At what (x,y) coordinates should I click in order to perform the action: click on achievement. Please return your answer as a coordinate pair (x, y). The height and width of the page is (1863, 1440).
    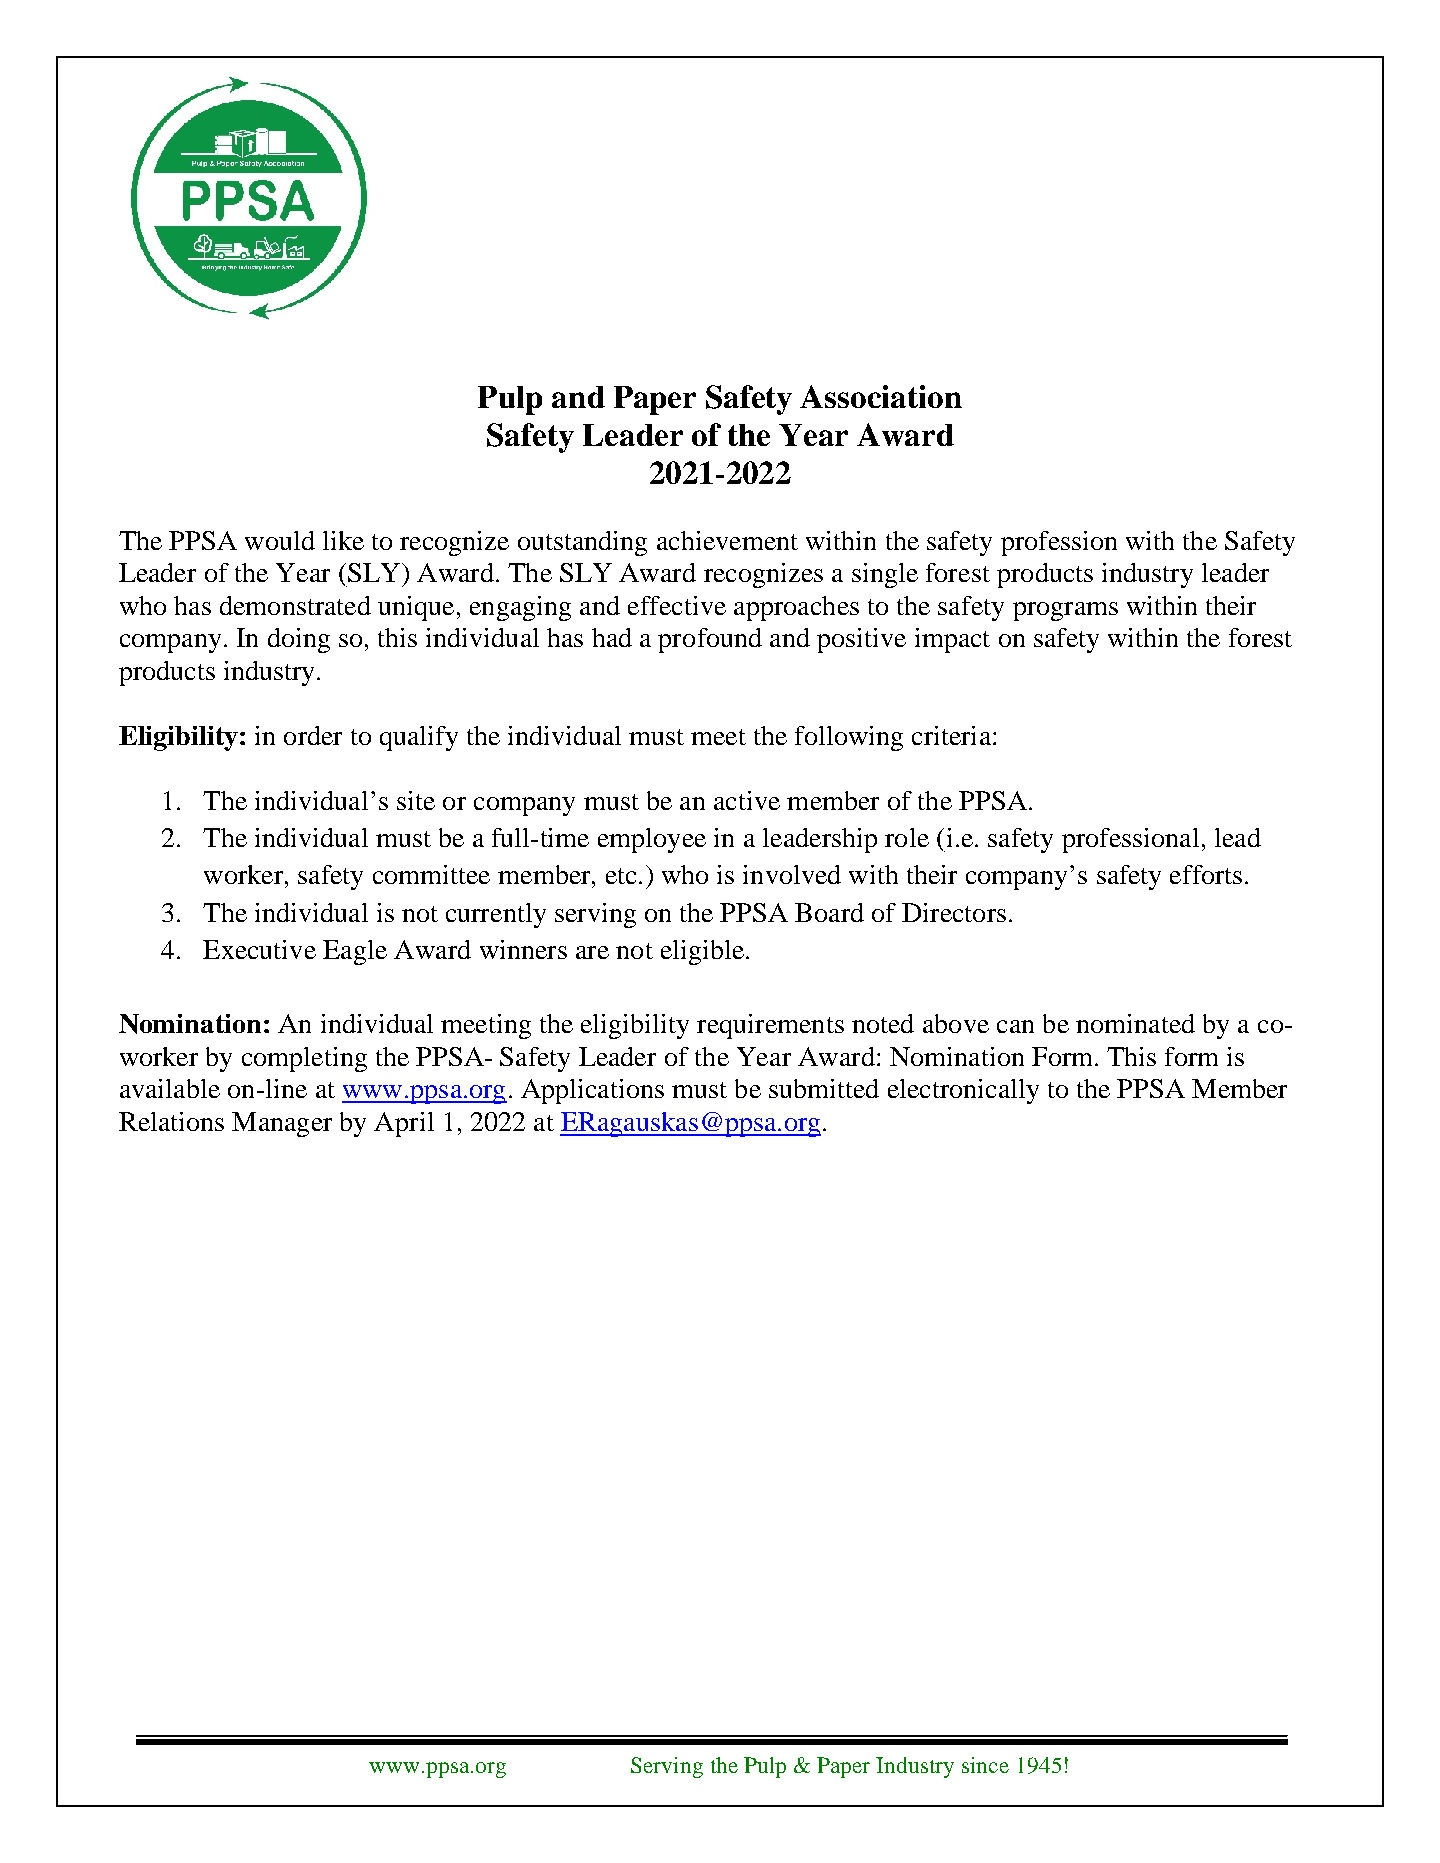
    Looking at the image, I should click on (727, 540).
